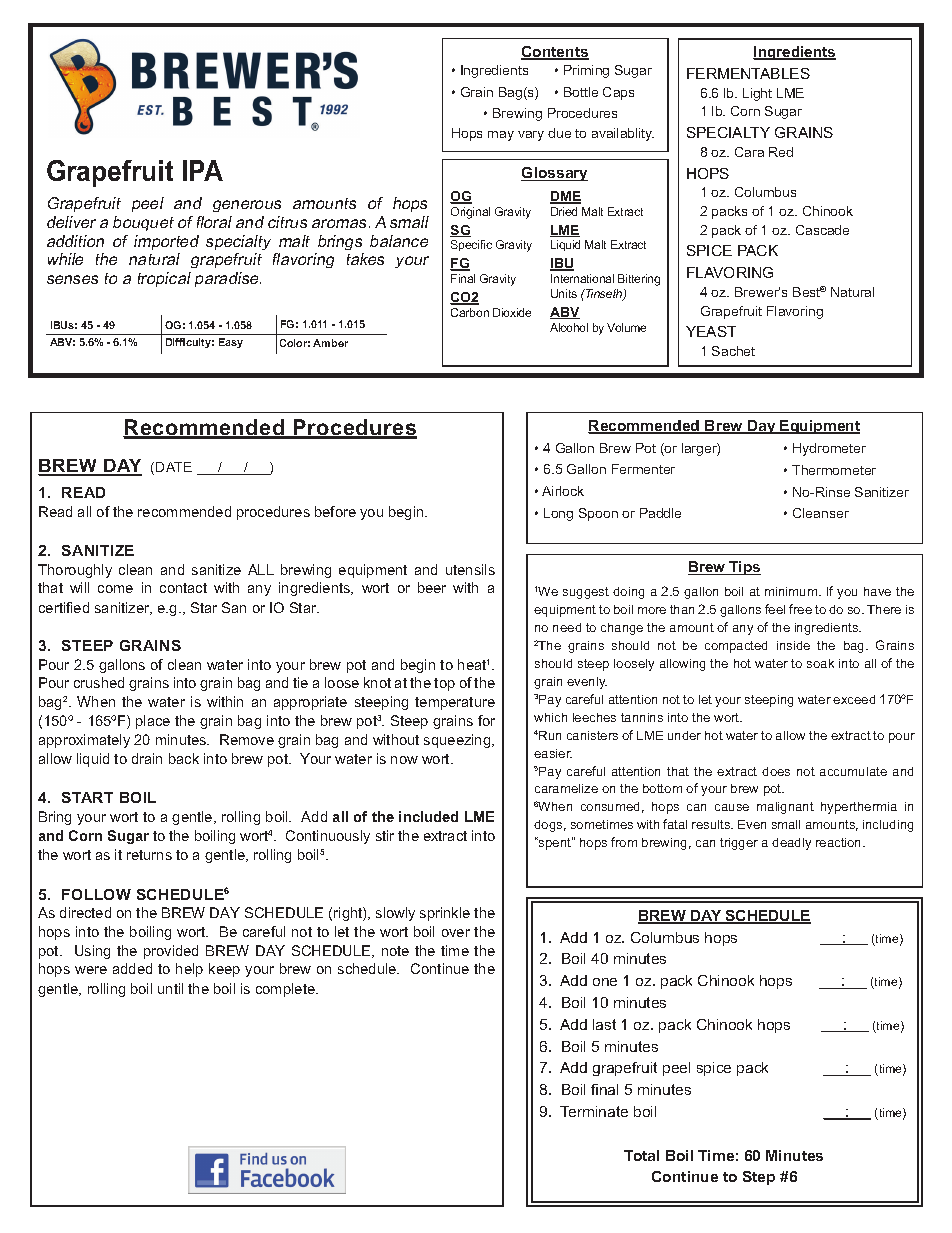 This screenshot has width=952, height=1233. Describe the element at coordinates (791, 844) in the screenshot. I see `deadly` at that location.
